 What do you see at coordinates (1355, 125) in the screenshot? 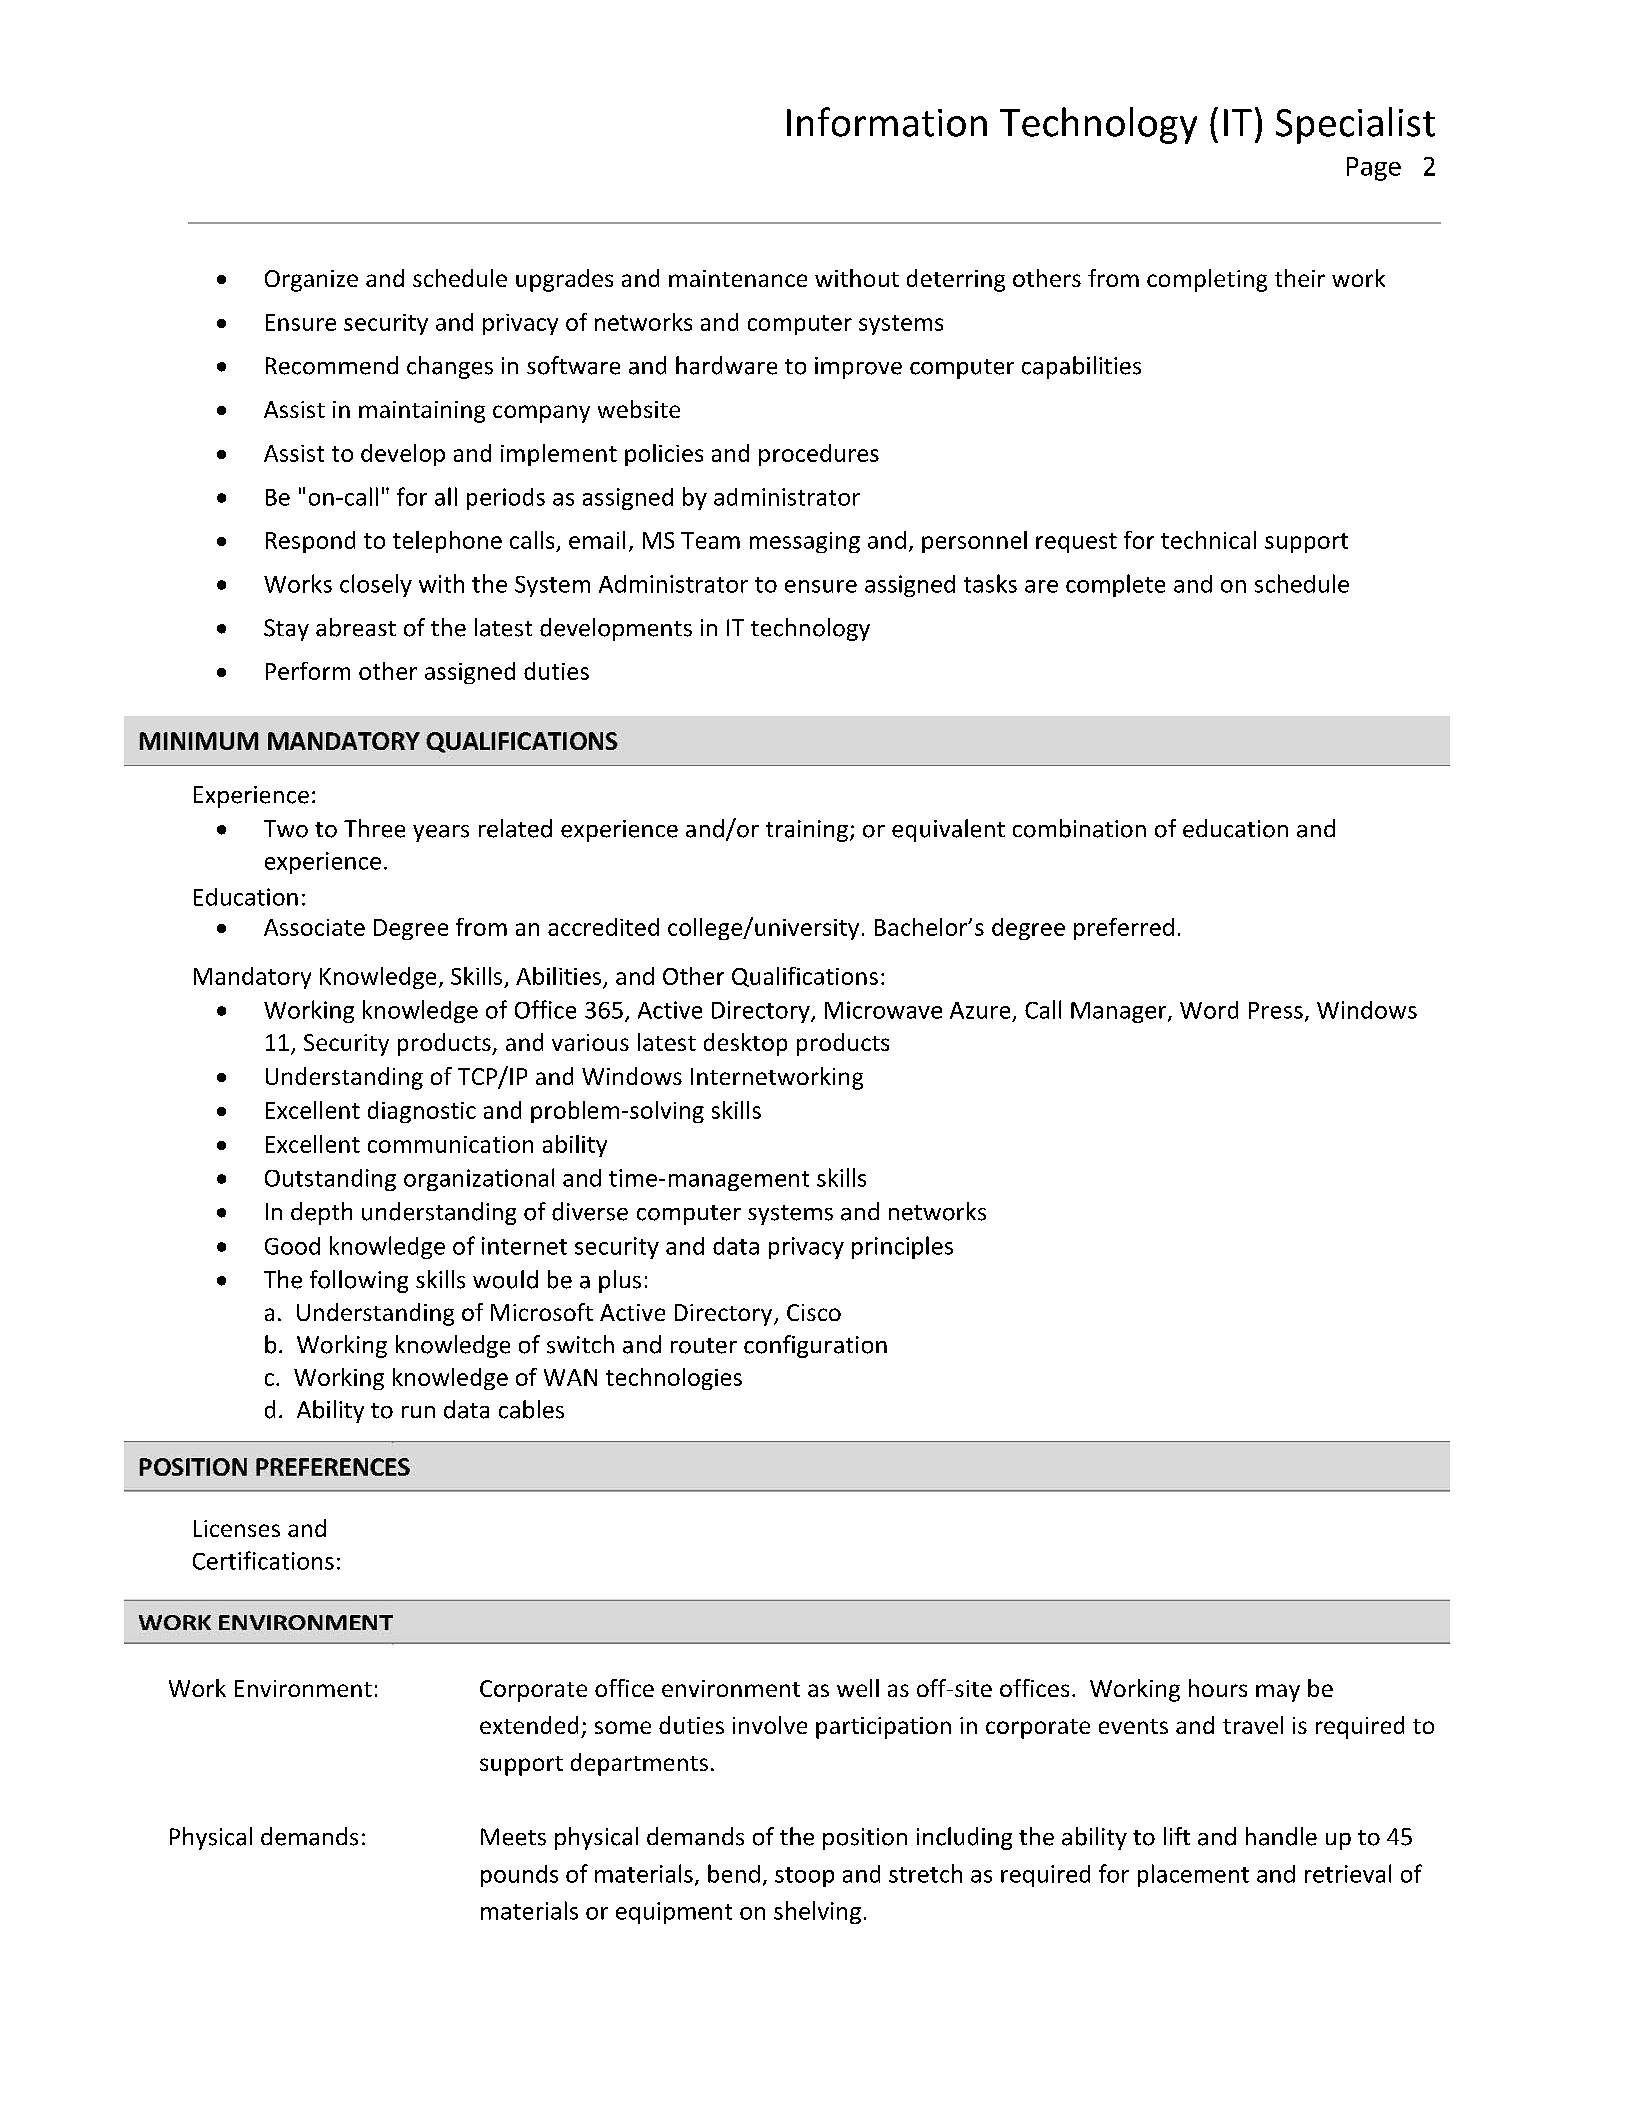
I see `Specialist` at bounding box center [1355, 125].
